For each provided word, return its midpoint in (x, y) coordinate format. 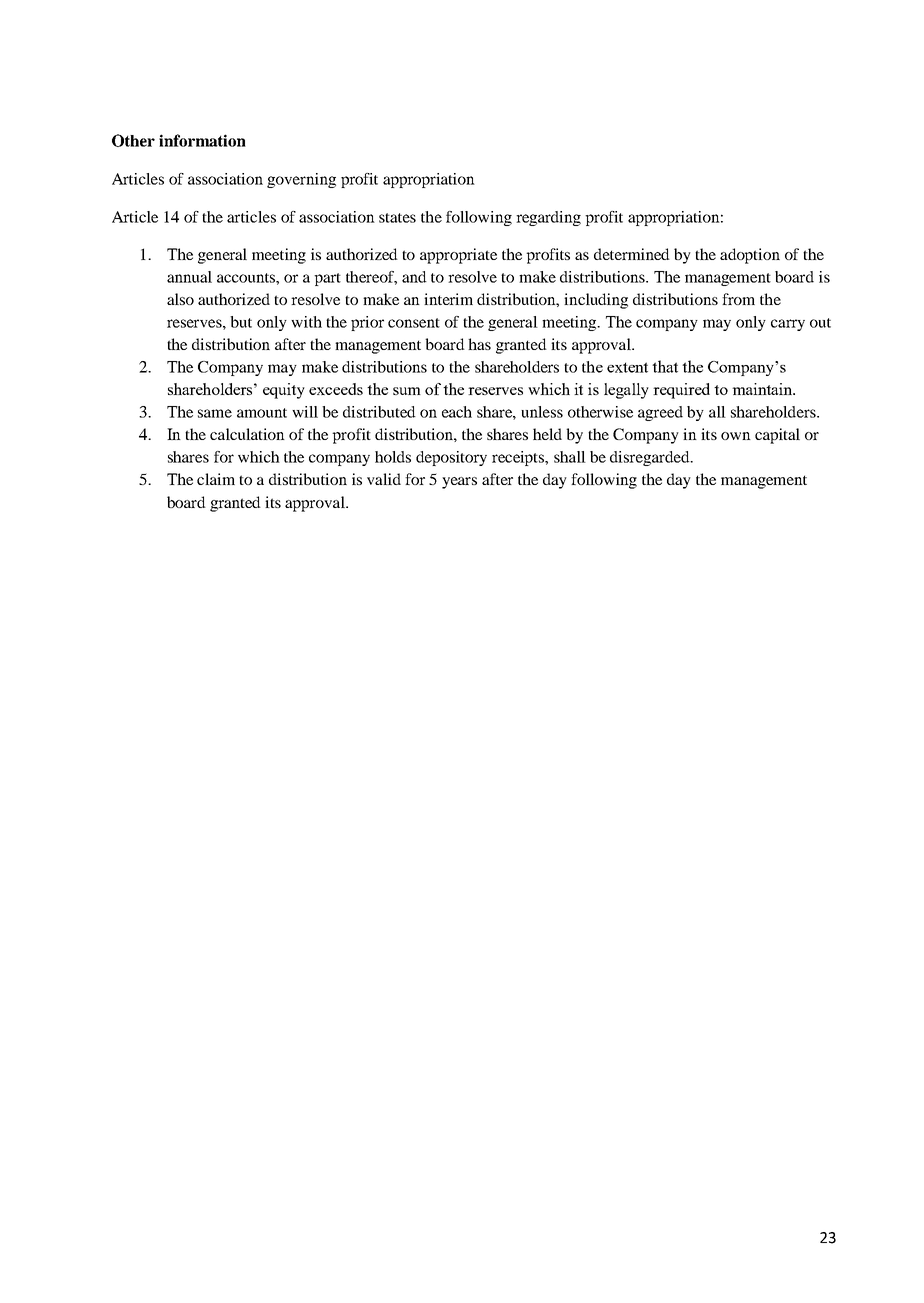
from (738, 299)
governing (301, 180)
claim (216, 479)
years (459, 483)
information (202, 140)
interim (448, 299)
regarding (548, 218)
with (306, 322)
